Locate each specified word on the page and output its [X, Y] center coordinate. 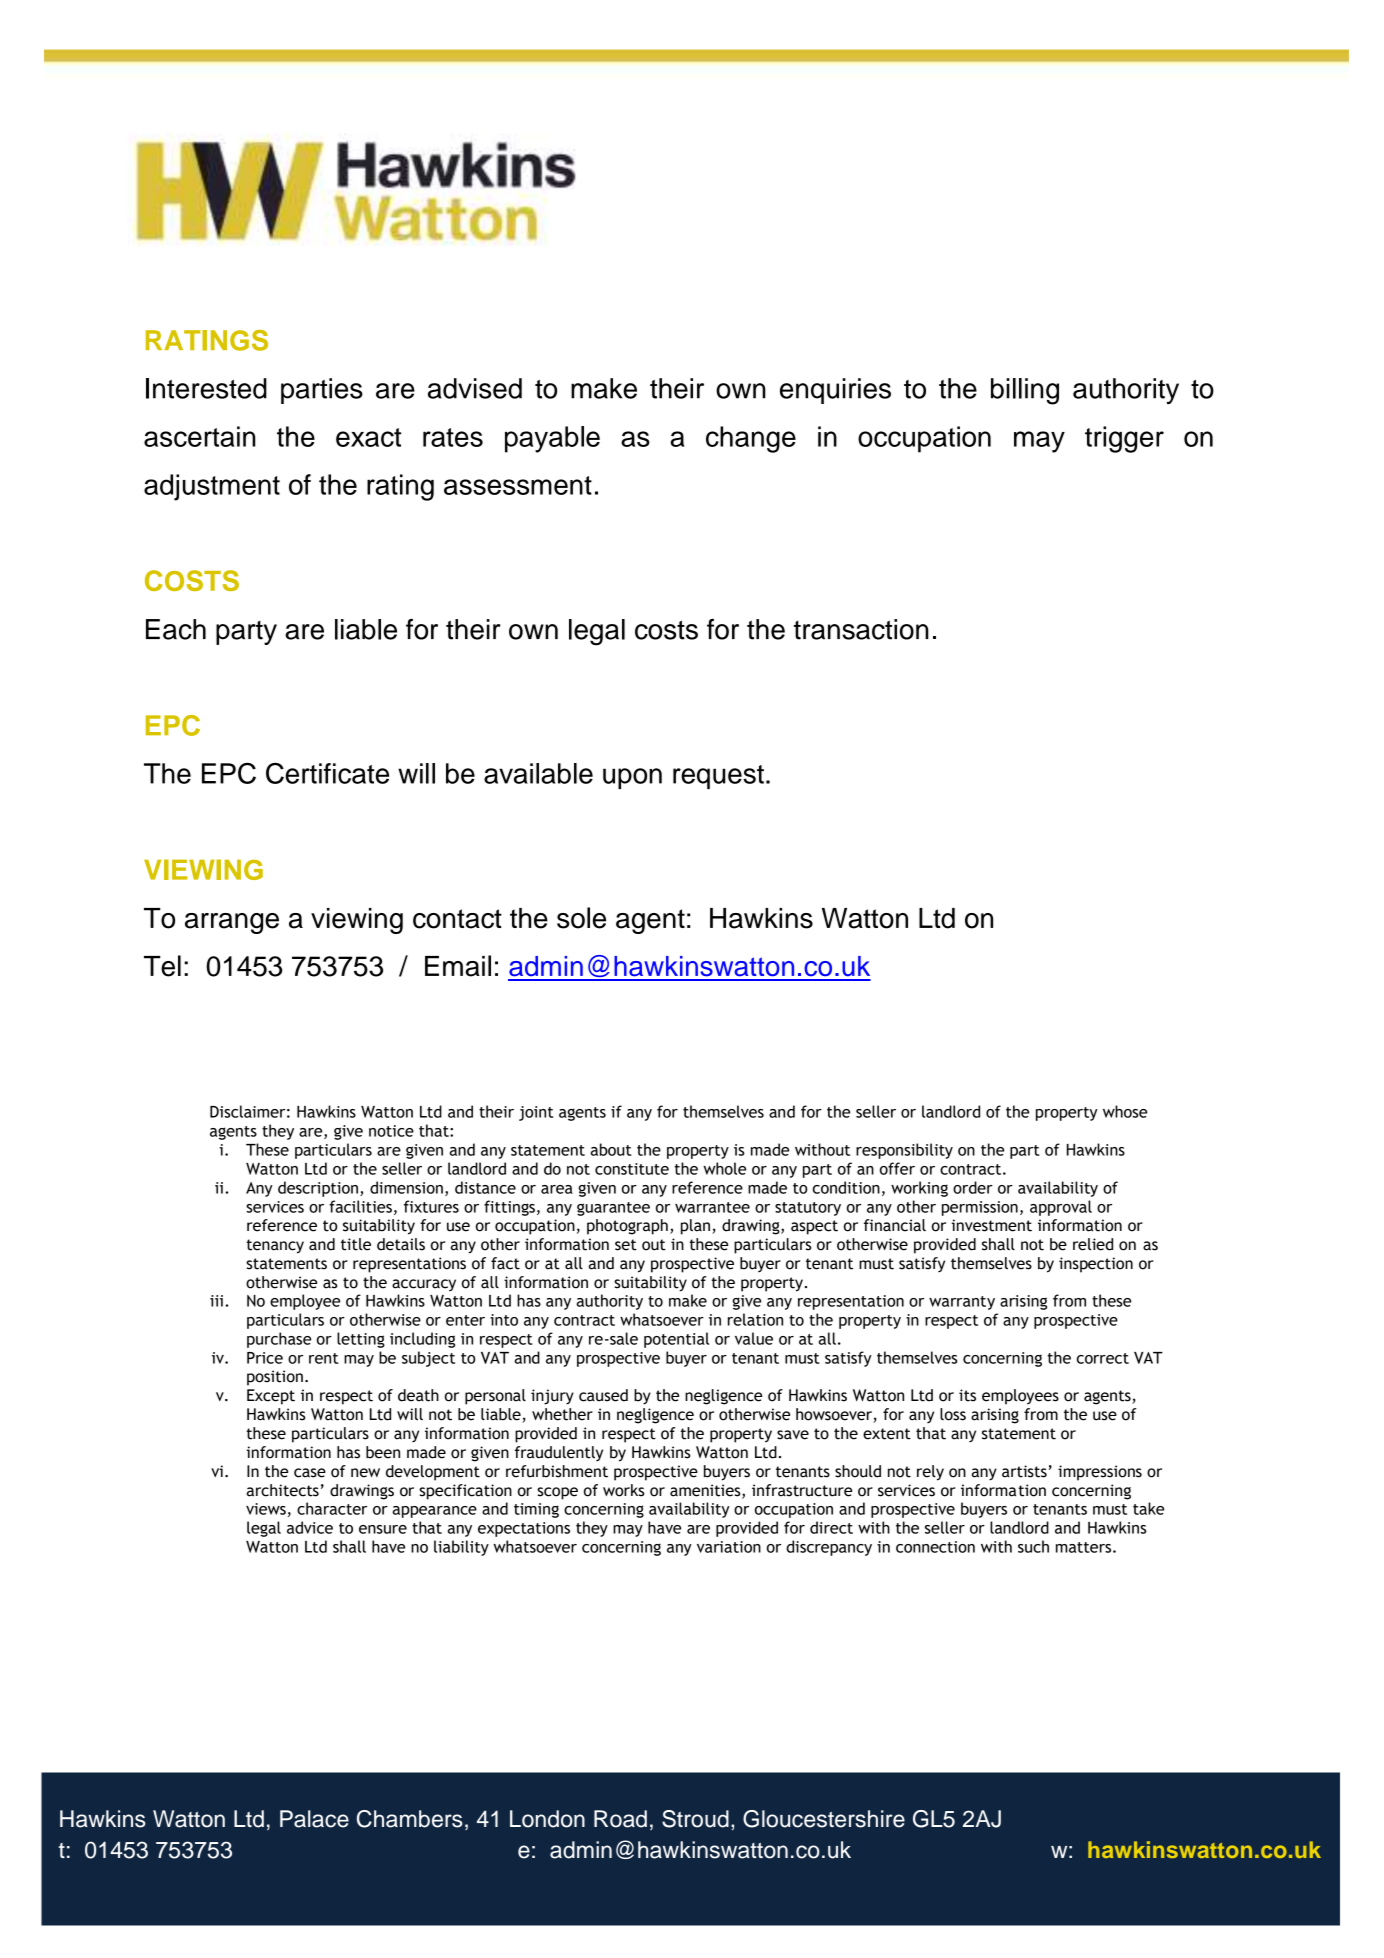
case [310, 1473]
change [751, 439]
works [624, 1490]
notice [391, 1131]
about [611, 1149]
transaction [861, 629]
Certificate [327, 773]
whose [1125, 1111]
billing [1025, 391]
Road [620, 1819]
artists [1024, 1471]
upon [632, 778]
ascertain [200, 436]
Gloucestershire [824, 1819]
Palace [314, 1819]
